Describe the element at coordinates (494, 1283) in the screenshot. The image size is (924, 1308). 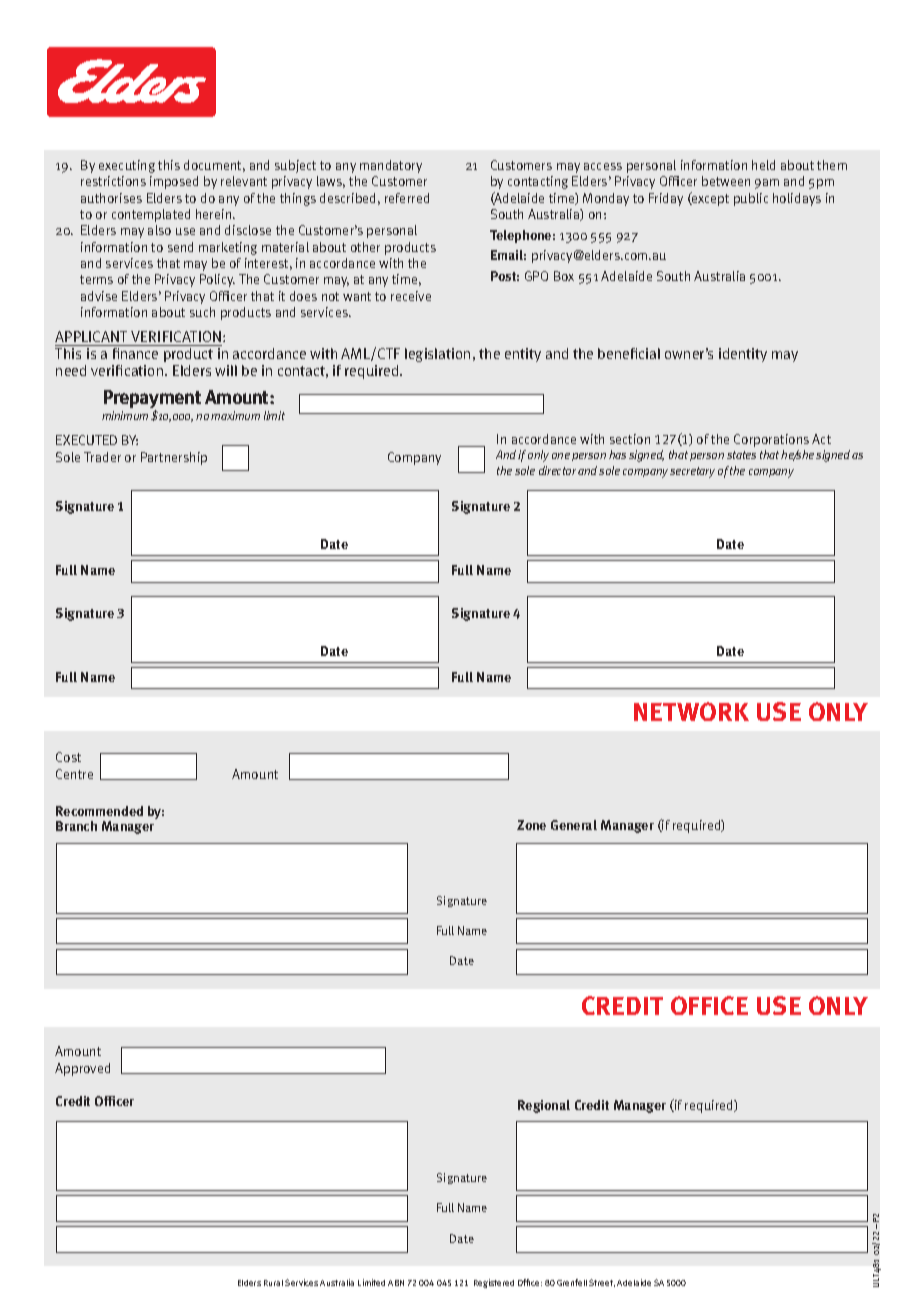
I see `Registered` at that location.
